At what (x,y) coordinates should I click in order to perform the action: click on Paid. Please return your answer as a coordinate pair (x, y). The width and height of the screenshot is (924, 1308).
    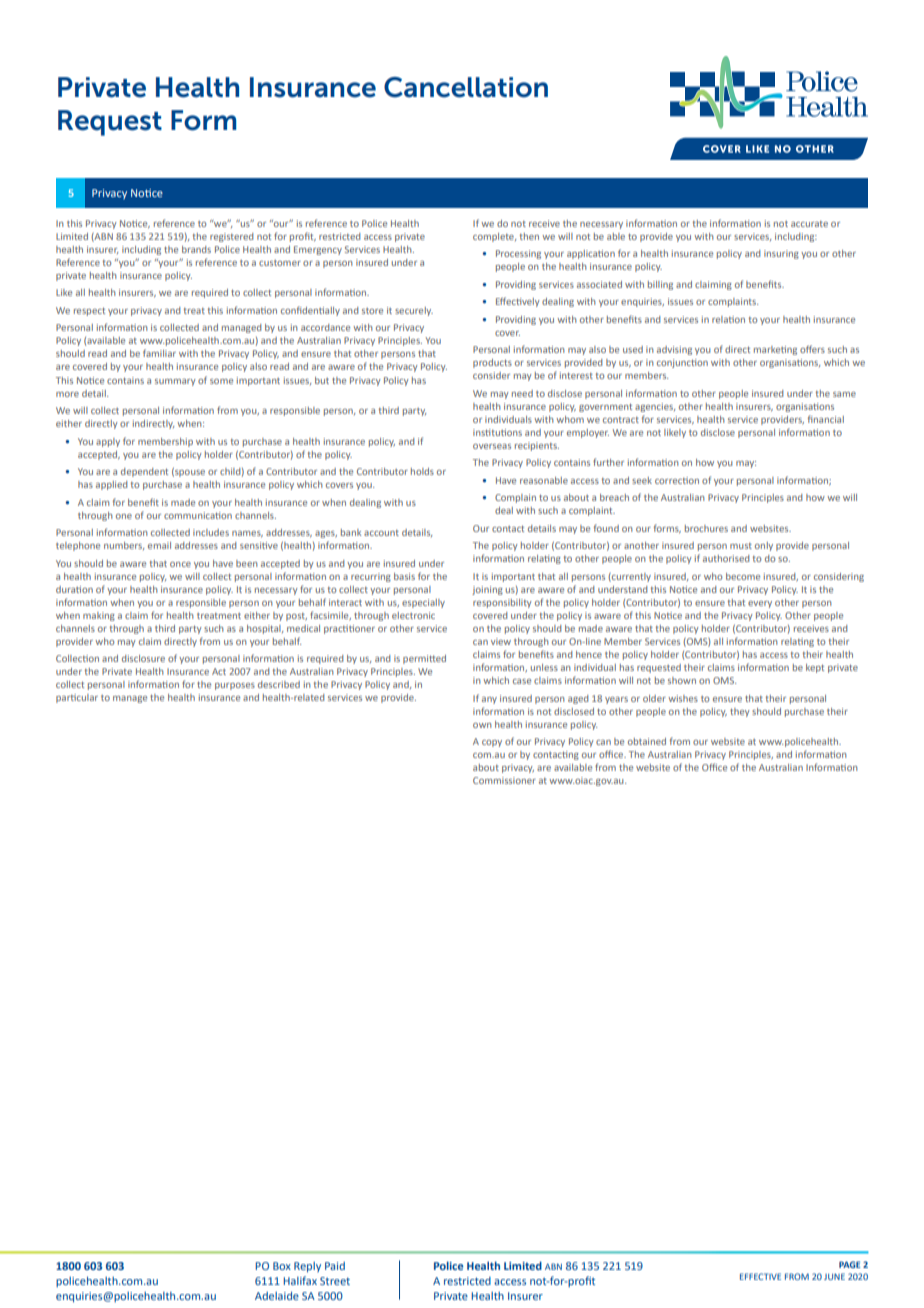
    Looking at the image, I should click on (335, 1266).
